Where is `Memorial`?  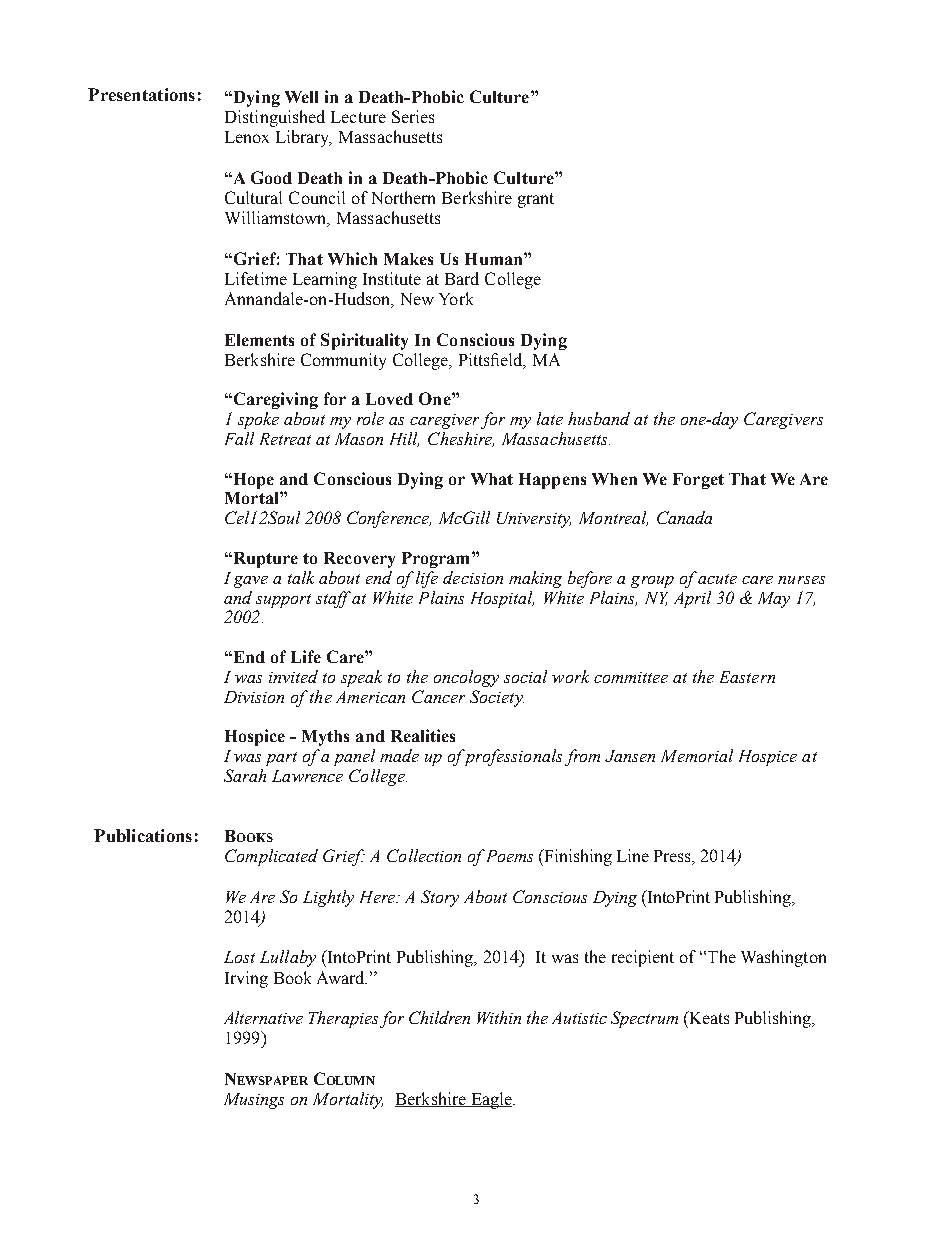
Memorial is located at coordinates (697, 755).
